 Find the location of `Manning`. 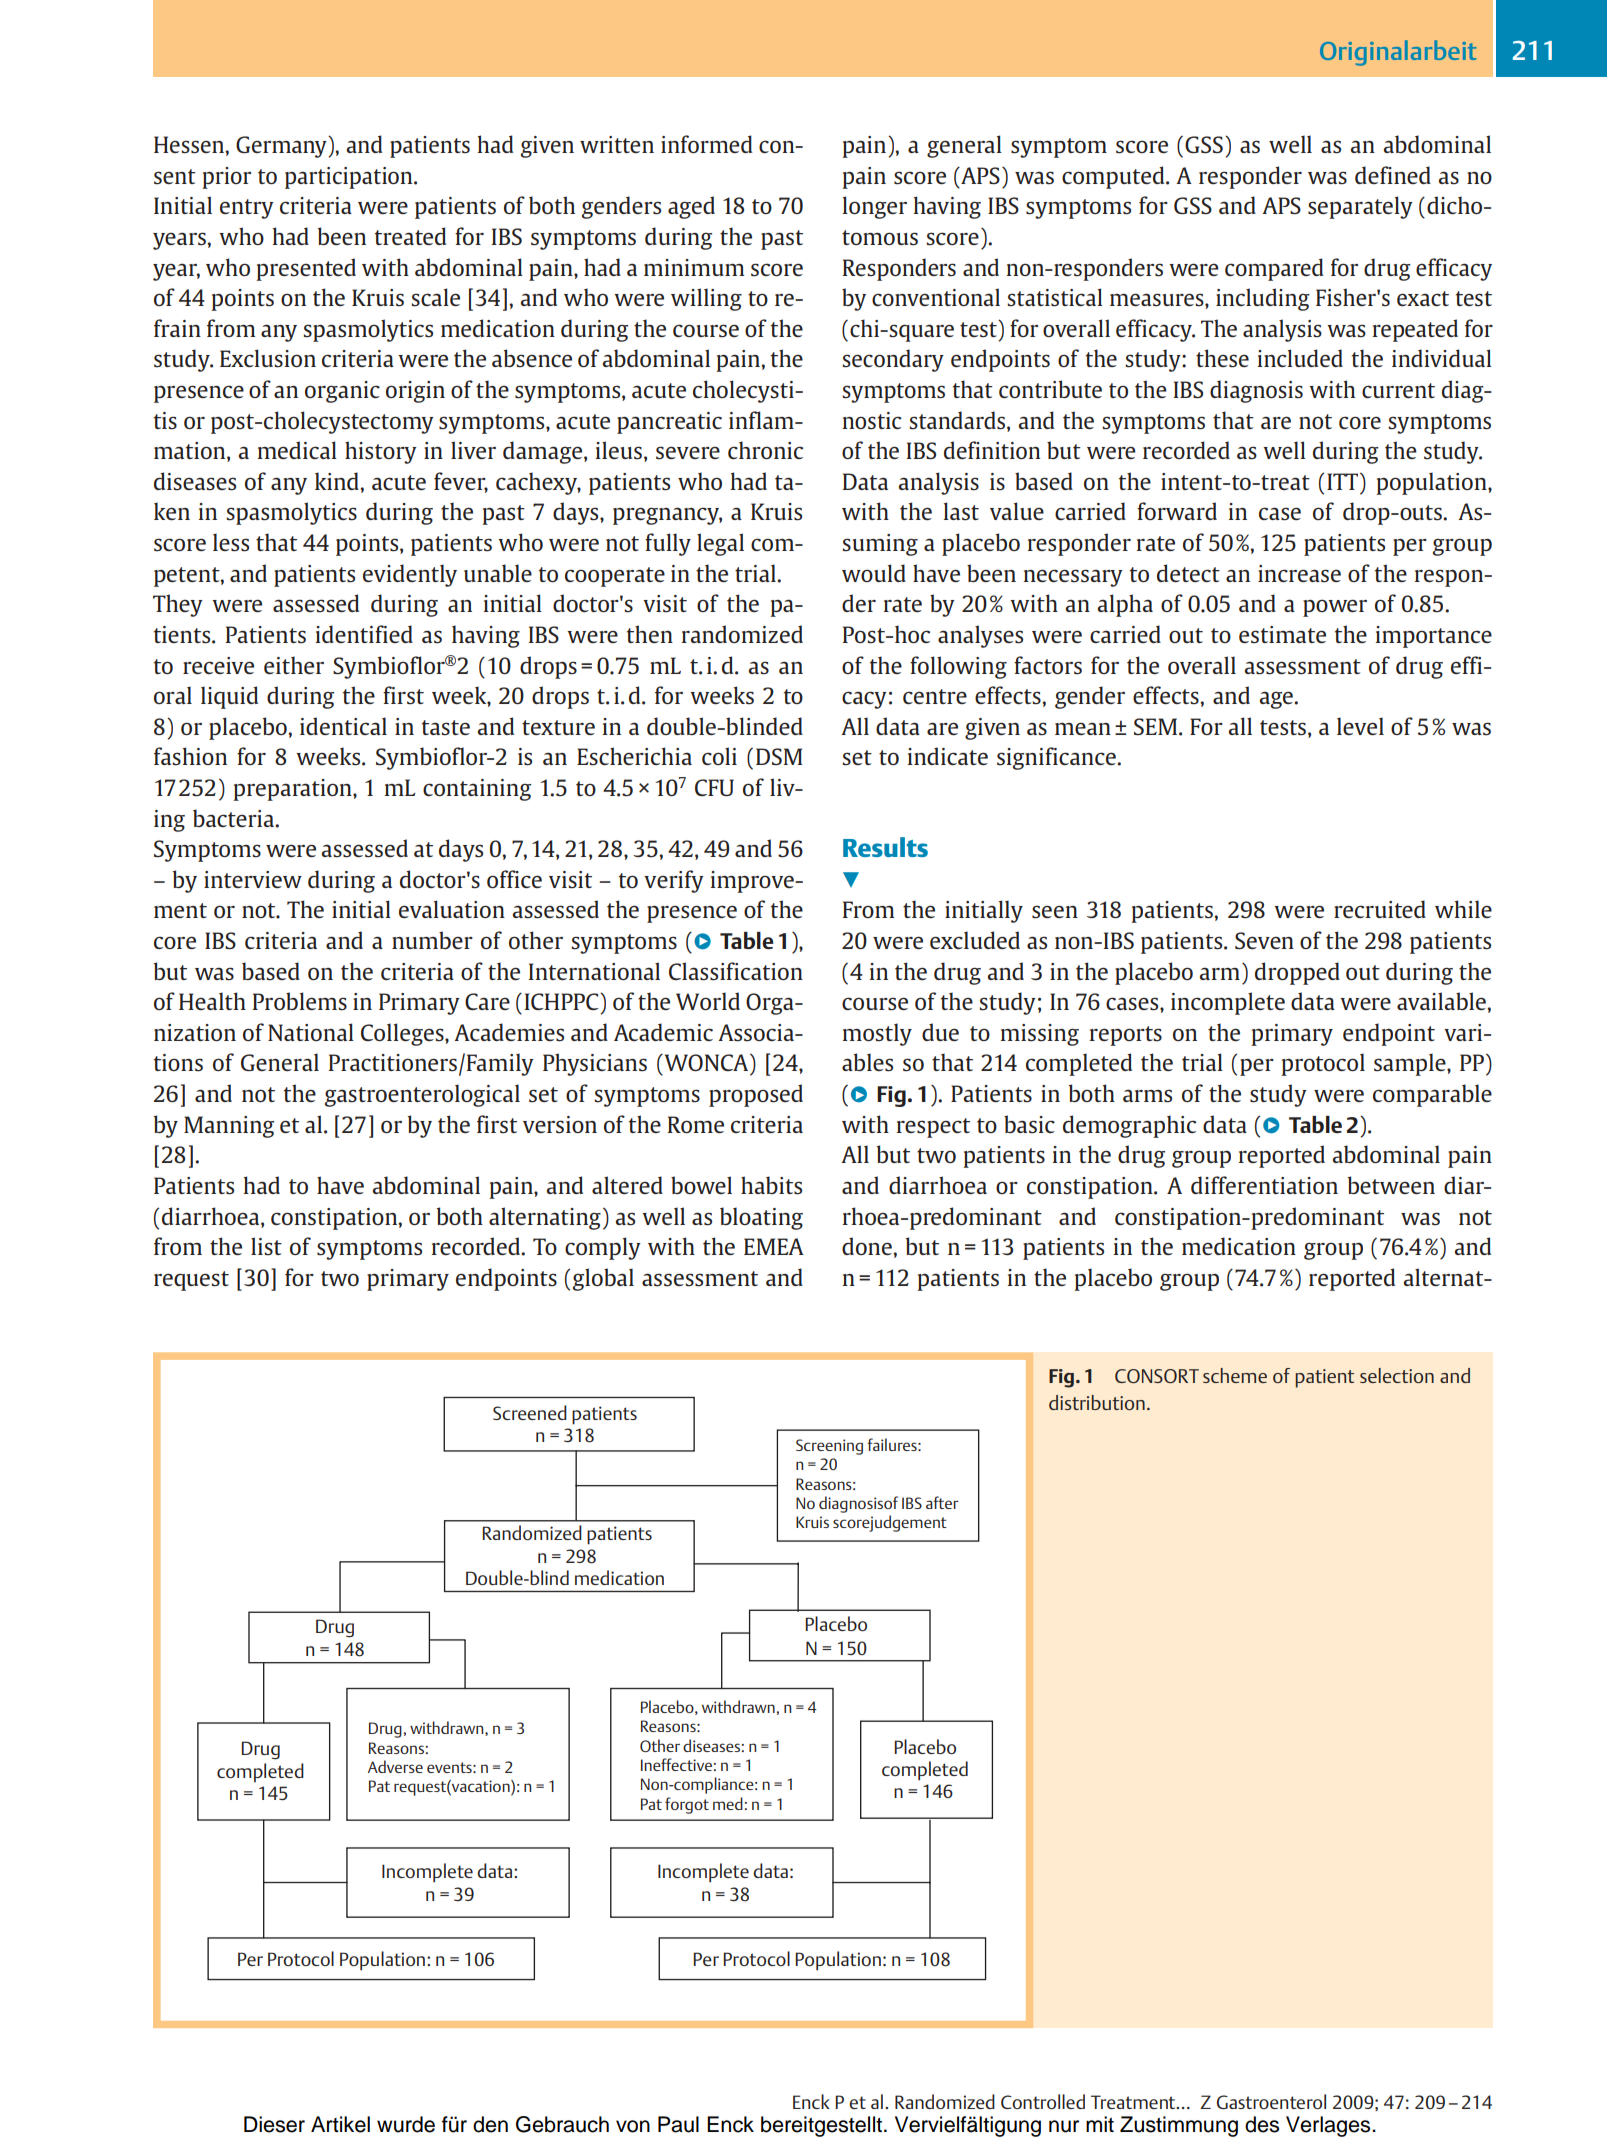

Manning is located at coordinates (229, 1127).
